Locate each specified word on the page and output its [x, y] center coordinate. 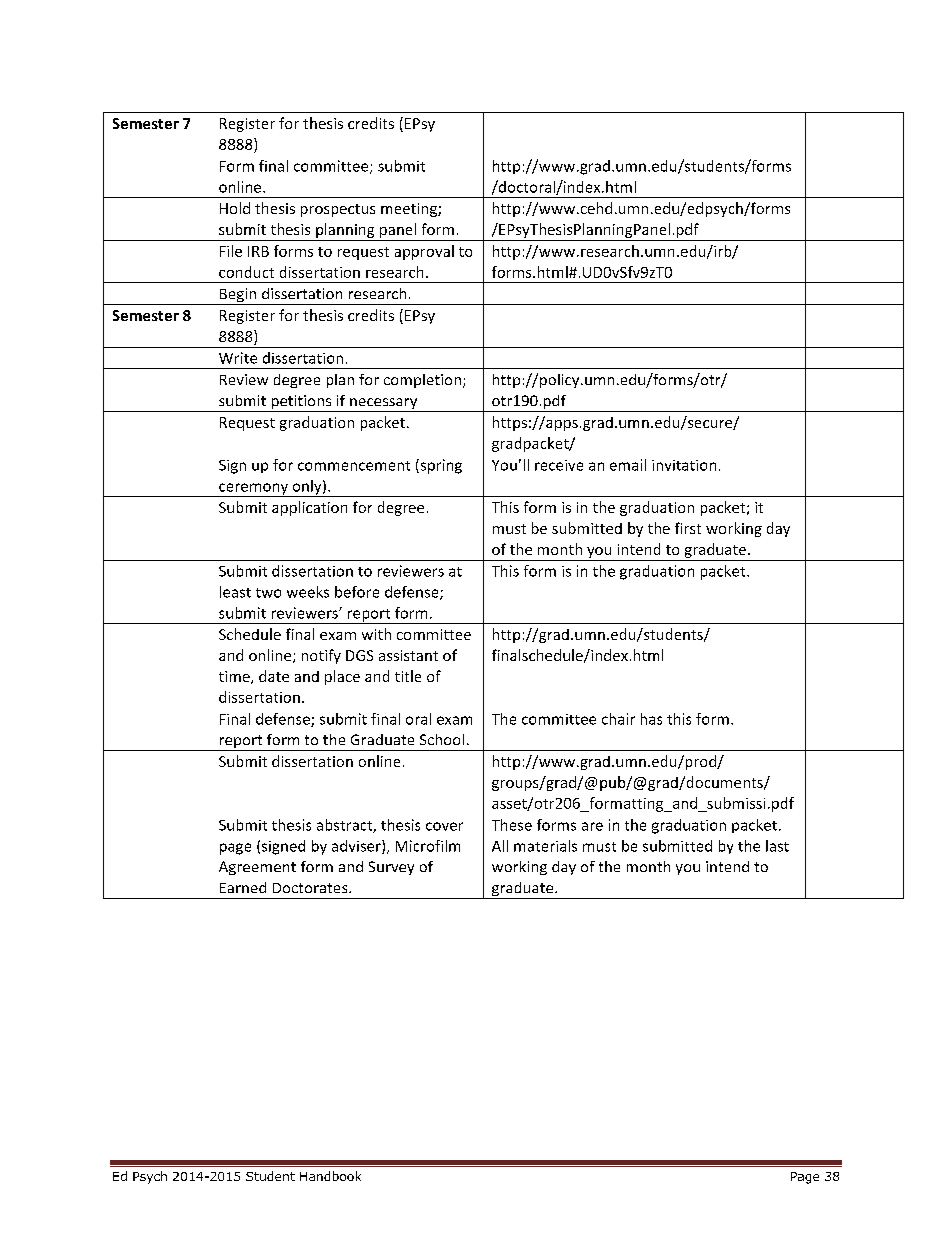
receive [559, 465]
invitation [684, 465]
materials [545, 846]
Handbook [330, 1176]
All [500, 846]
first [688, 528]
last [777, 846]
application [309, 508]
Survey [391, 868]
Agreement [257, 868]
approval [424, 252]
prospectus [338, 210]
